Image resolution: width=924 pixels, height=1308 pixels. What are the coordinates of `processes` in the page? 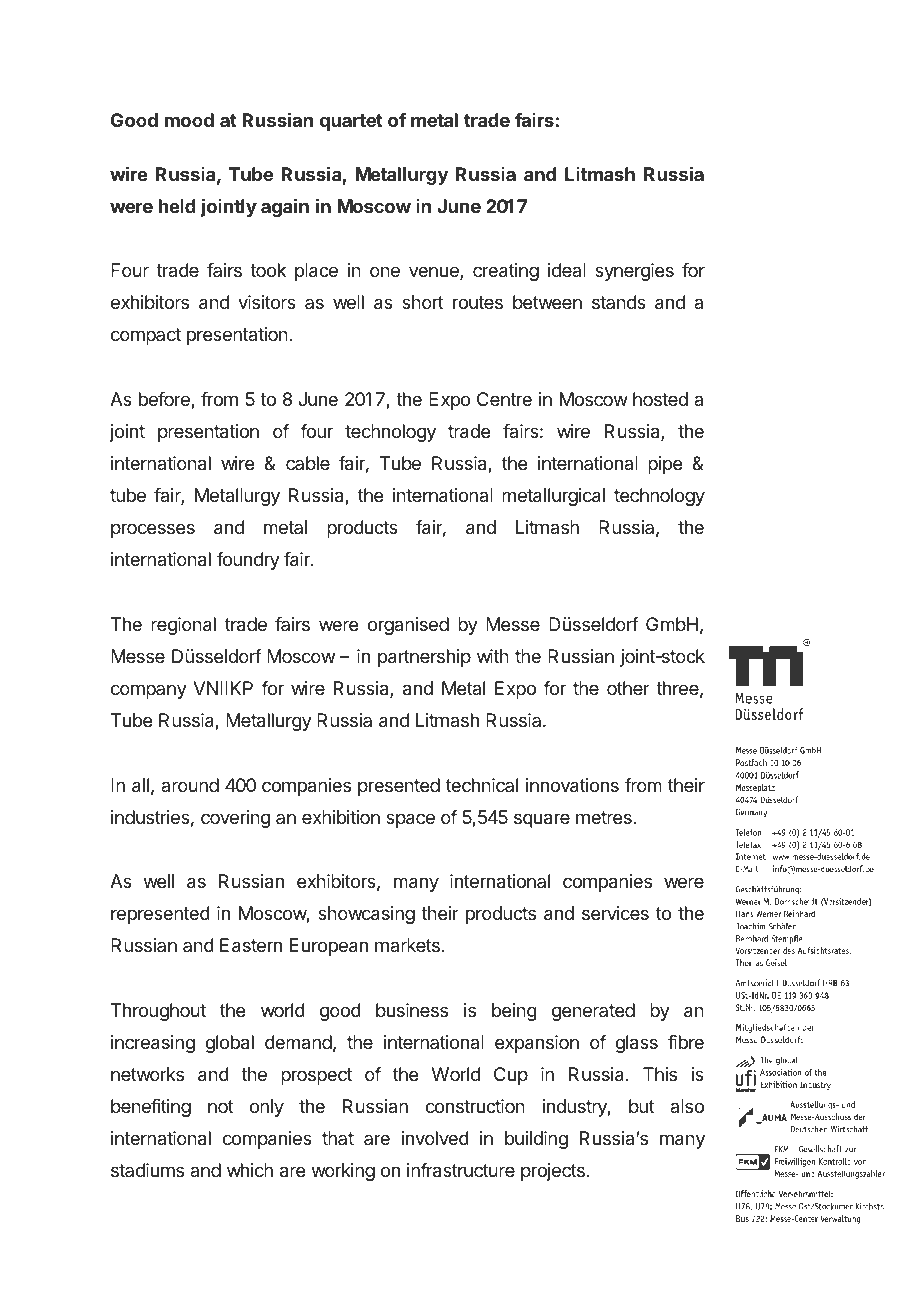 It's located at (153, 530).
